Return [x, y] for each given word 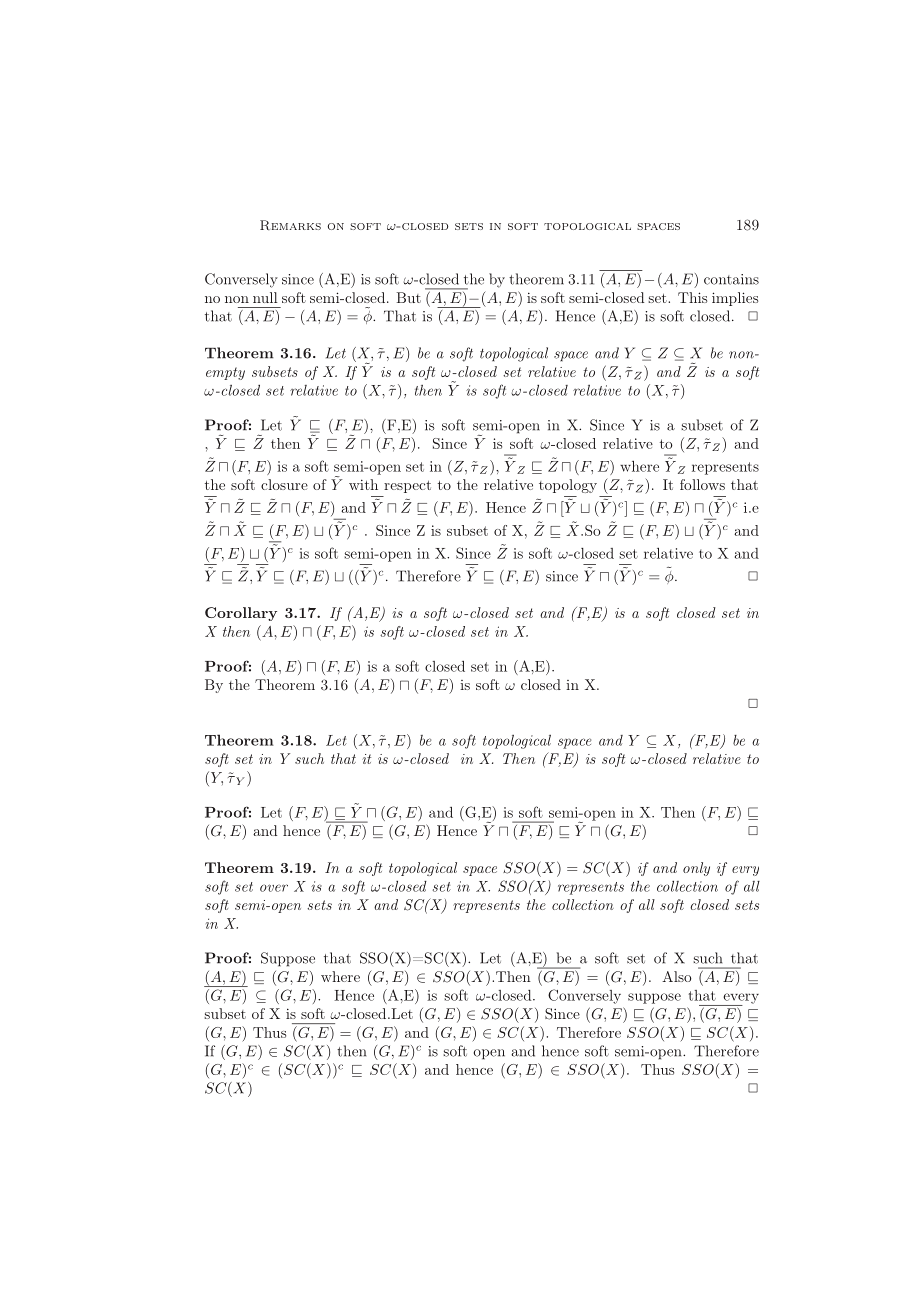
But [409, 297]
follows [702, 484]
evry [745, 871]
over [274, 888]
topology [568, 486]
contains [731, 279]
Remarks [290, 225]
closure [284, 484]
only [696, 869]
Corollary [241, 614]
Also [677, 976]
